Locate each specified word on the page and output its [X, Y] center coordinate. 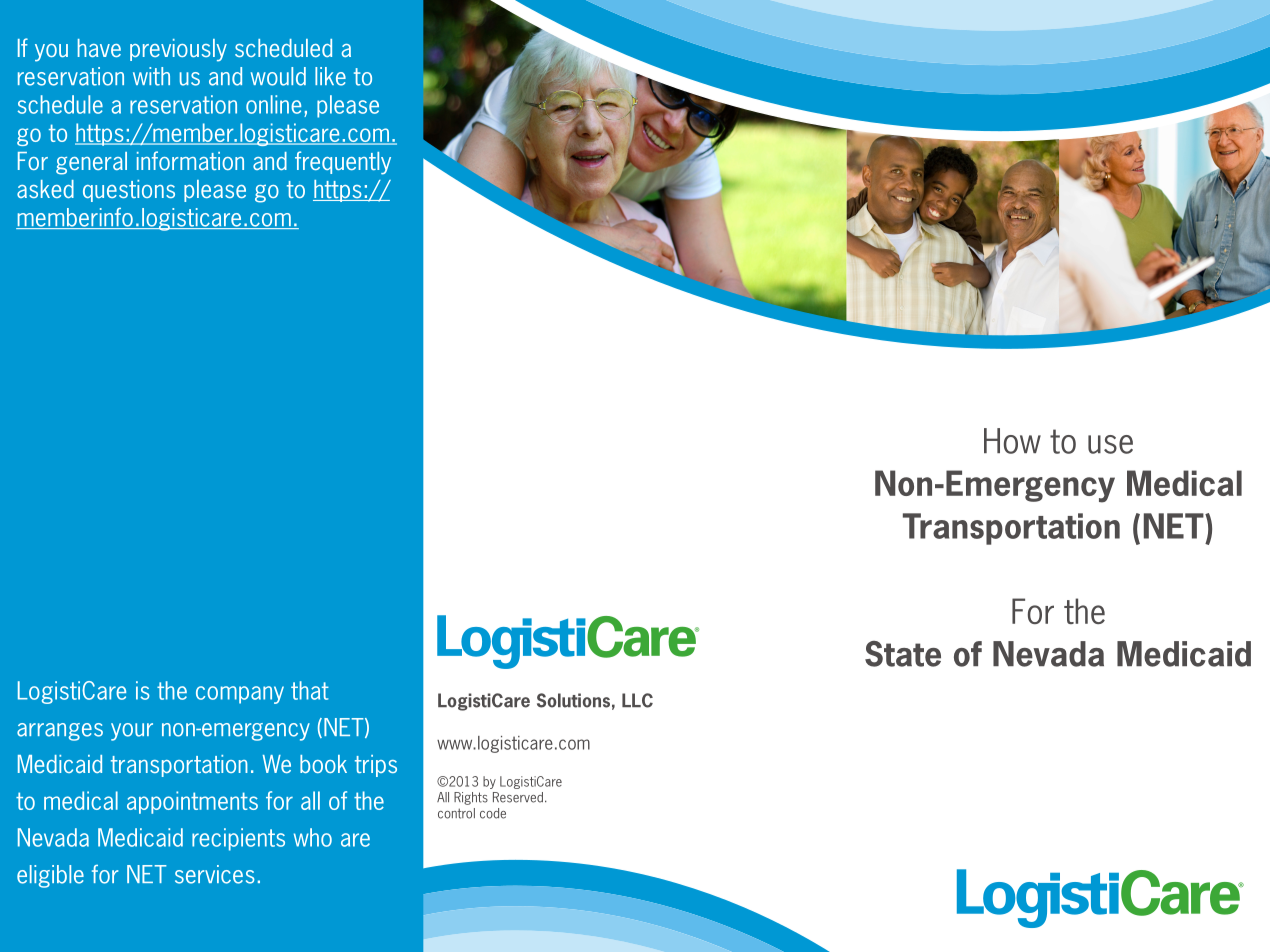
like [330, 76]
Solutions [573, 700]
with [151, 76]
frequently [343, 163]
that [310, 690]
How [1012, 441]
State [903, 654]
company [240, 695]
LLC [637, 700]
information [190, 160]
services [215, 874]
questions [129, 191]
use [1110, 444]
